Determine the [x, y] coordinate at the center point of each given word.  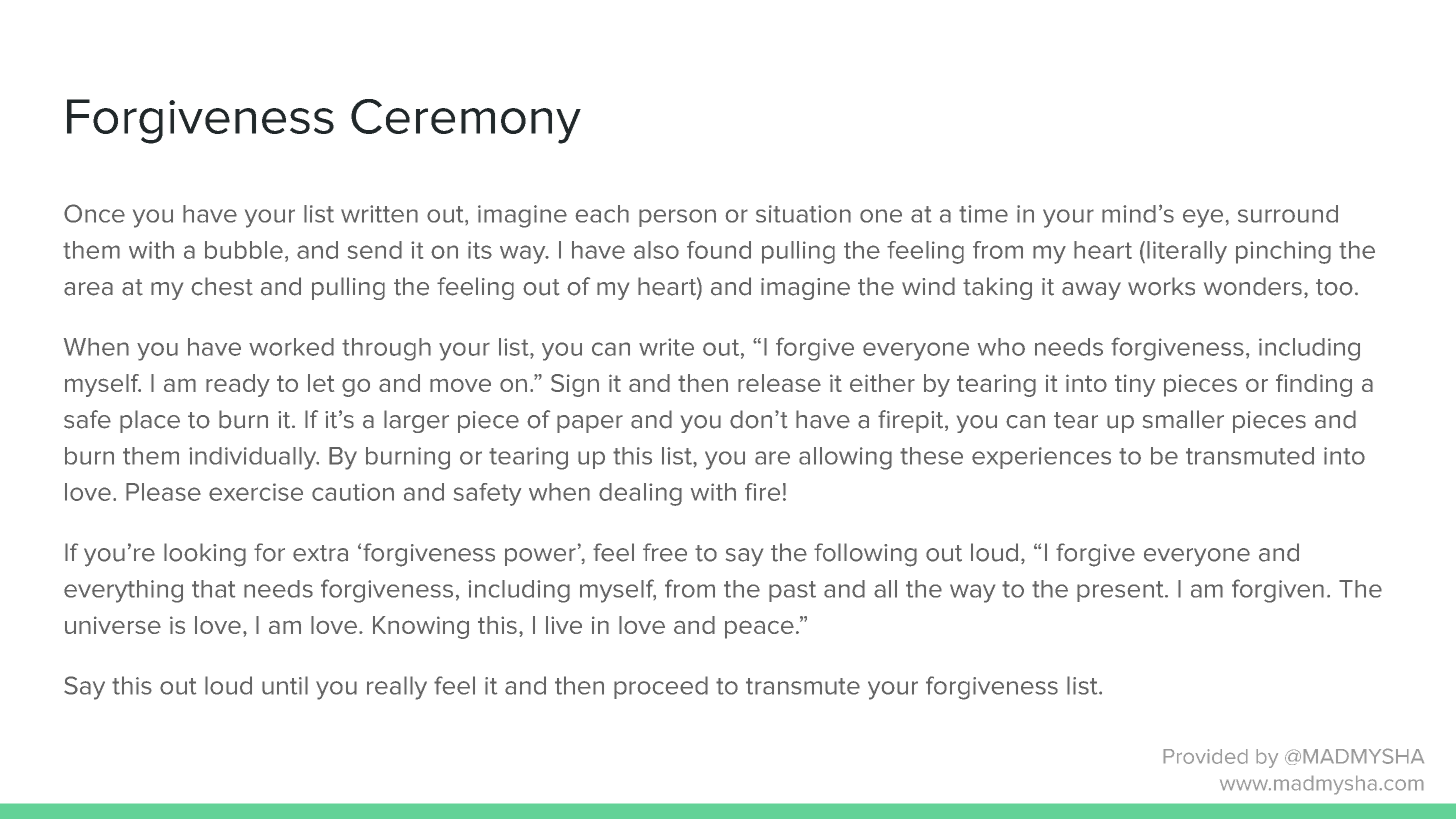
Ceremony [466, 121]
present [1121, 591]
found [719, 250]
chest [222, 286]
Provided [1205, 756]
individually [254, 458]
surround [1288, 214]
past [792, 591]
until [285, 685]
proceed [661, 687]
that [213, 589]
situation [803, 214]
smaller [1183, 419]
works [1161, 286]
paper [590, 424]
